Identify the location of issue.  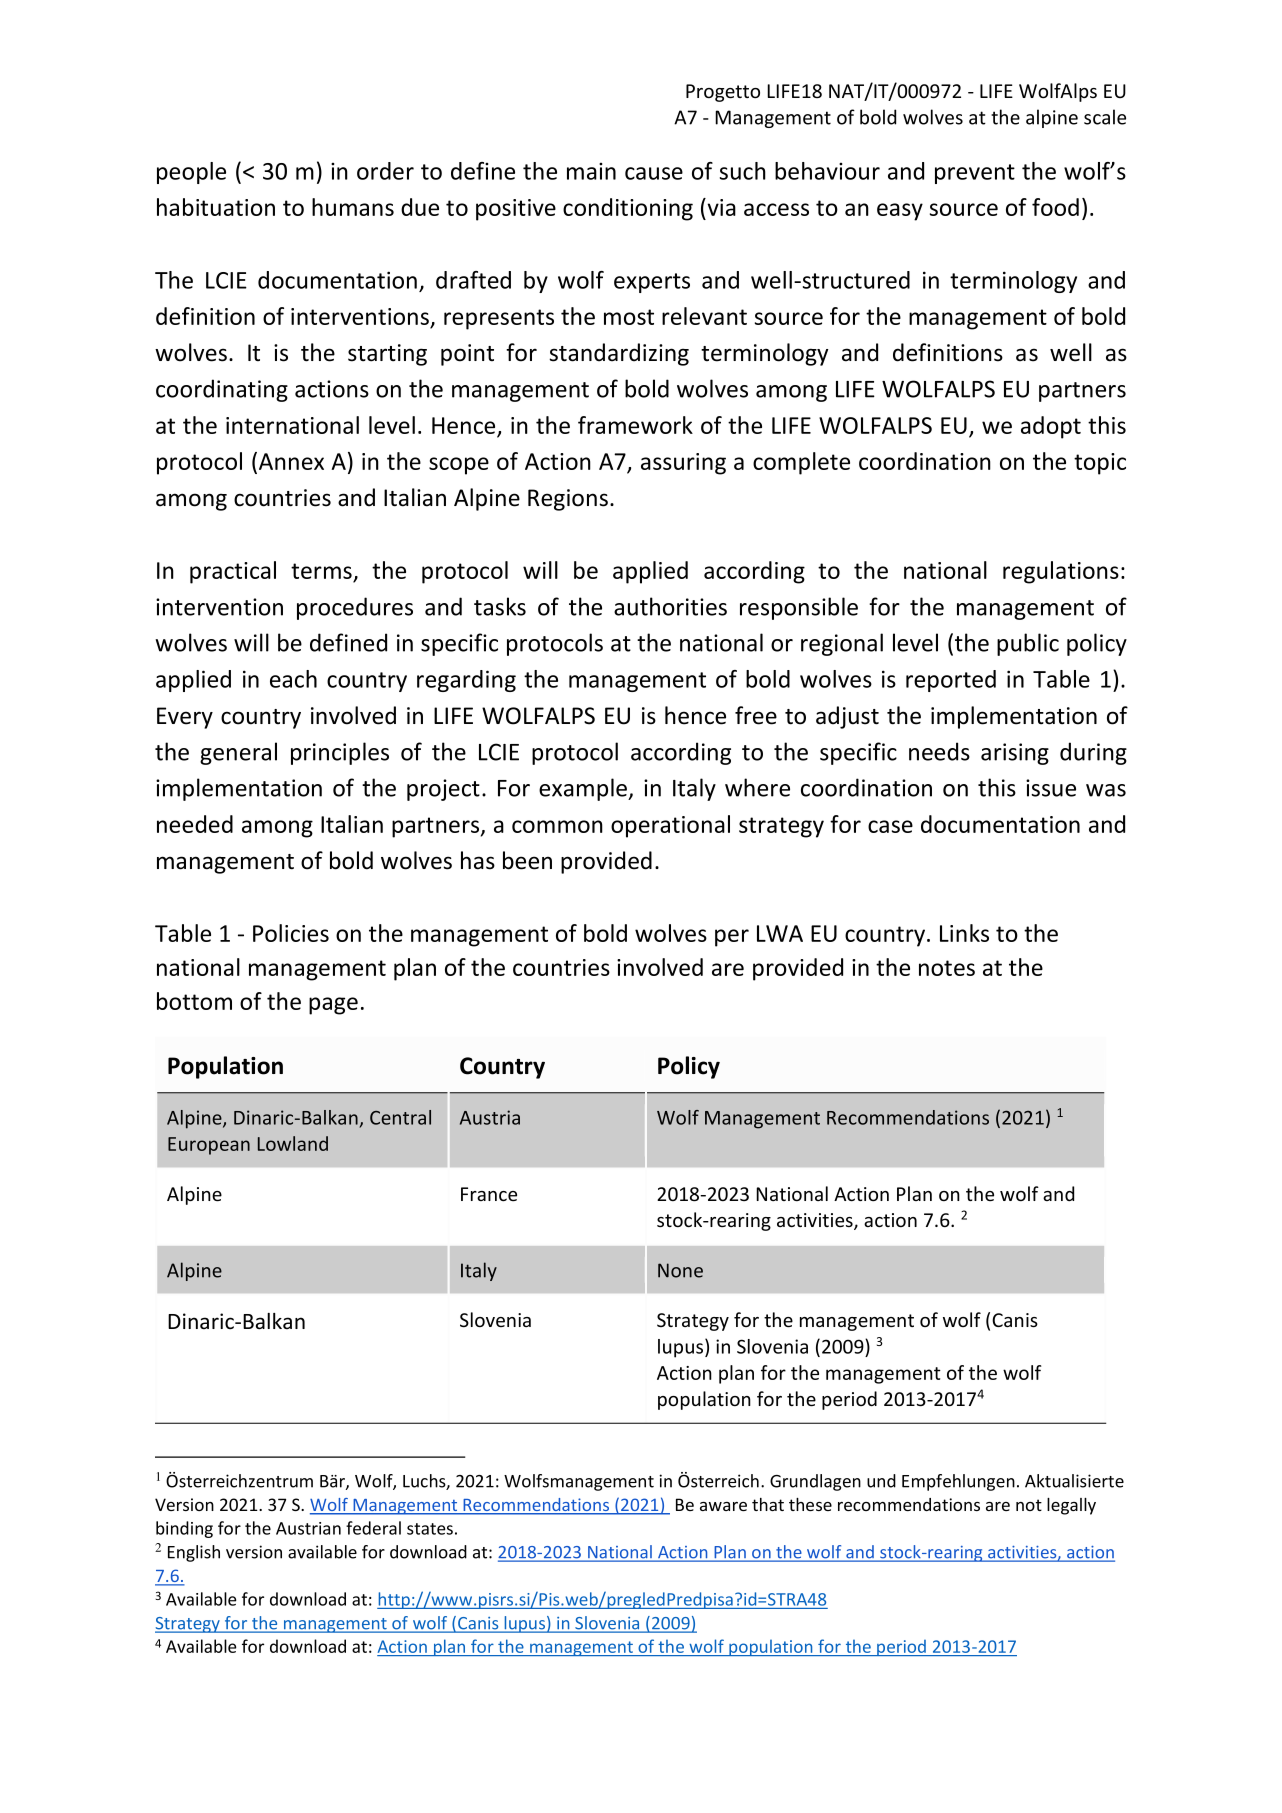
(1051, 788).
